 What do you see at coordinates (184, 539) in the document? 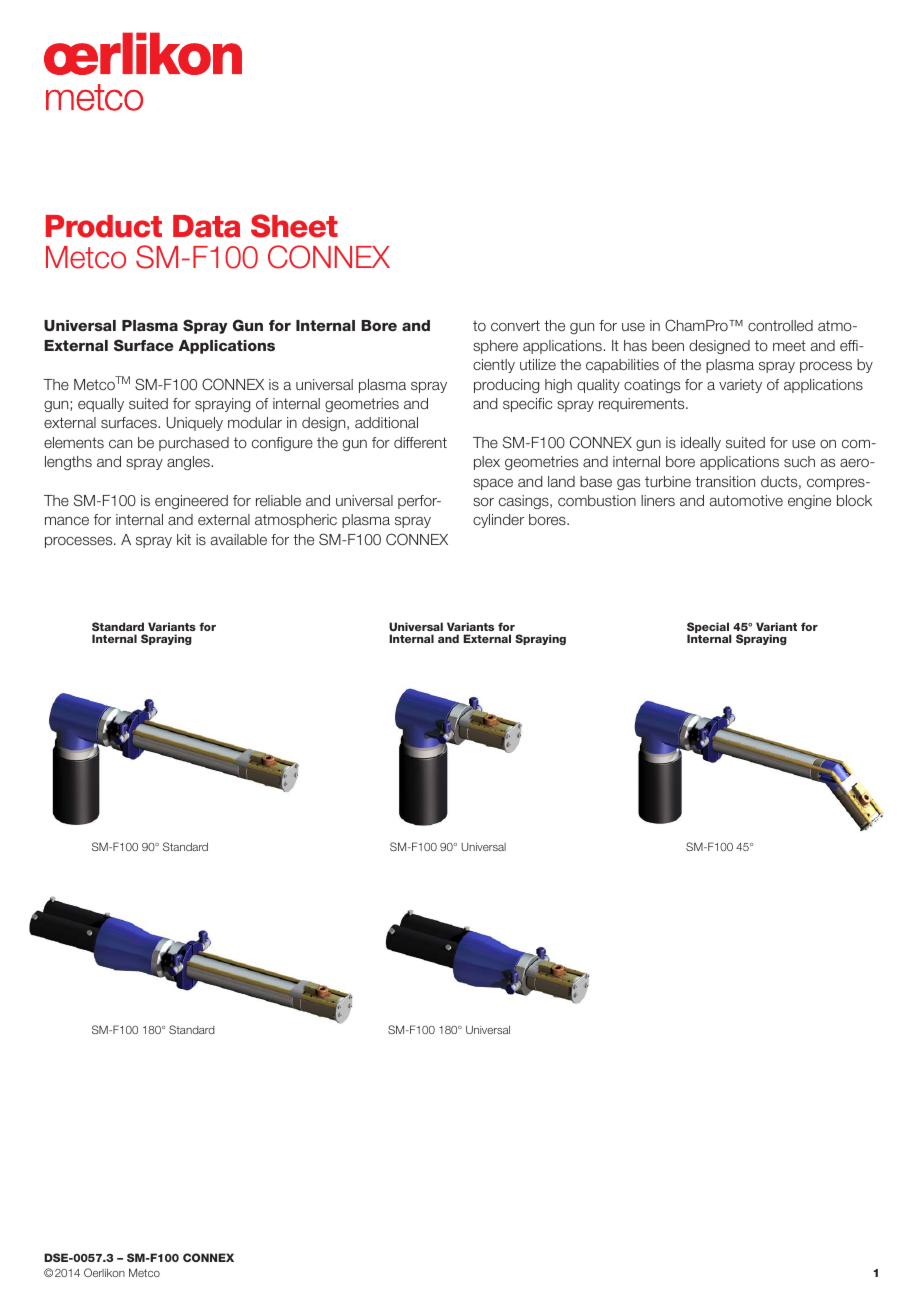
I see `kit` at bounding box center [184, 539].
